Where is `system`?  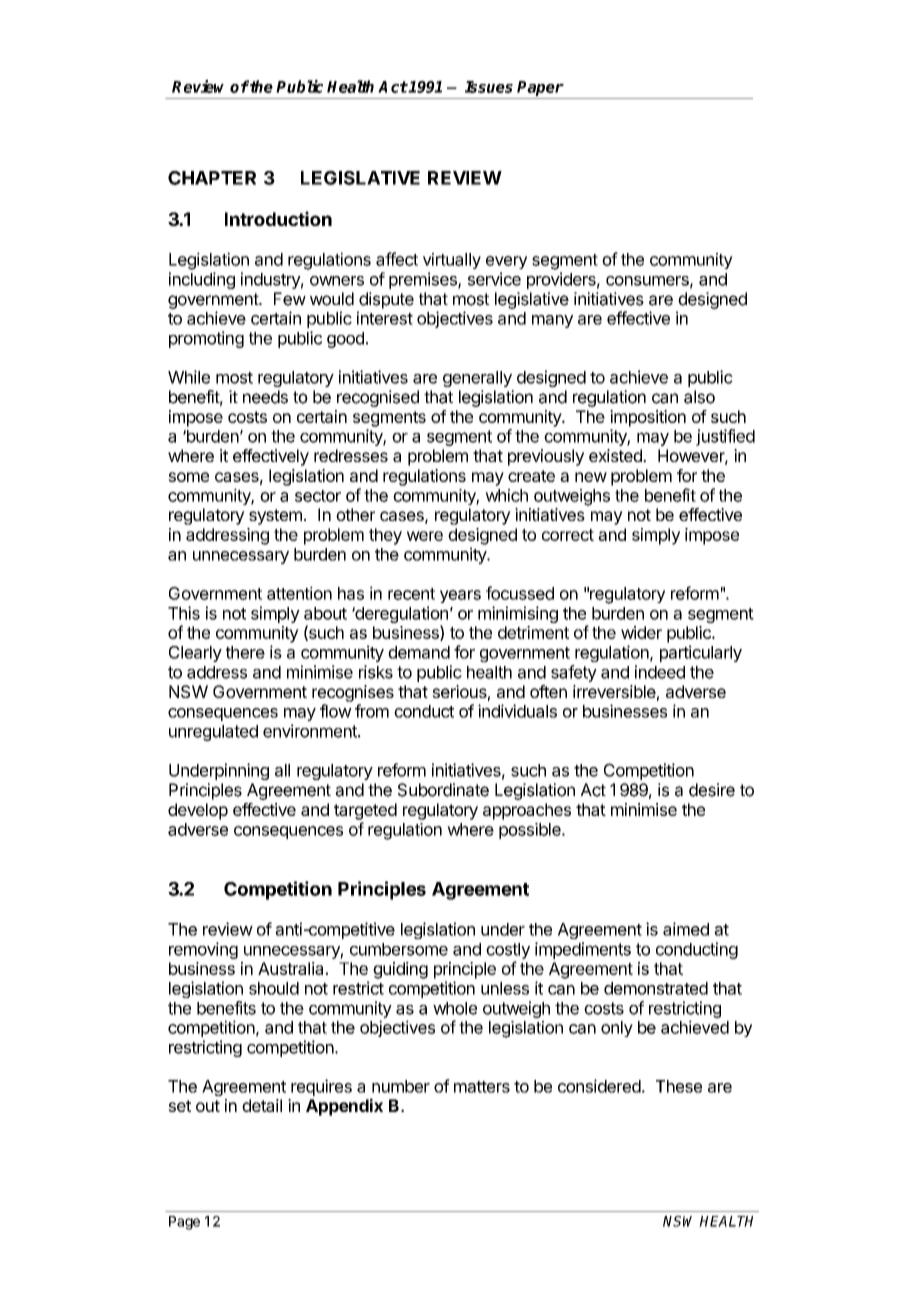 system is located at coordinates (275, 517).
